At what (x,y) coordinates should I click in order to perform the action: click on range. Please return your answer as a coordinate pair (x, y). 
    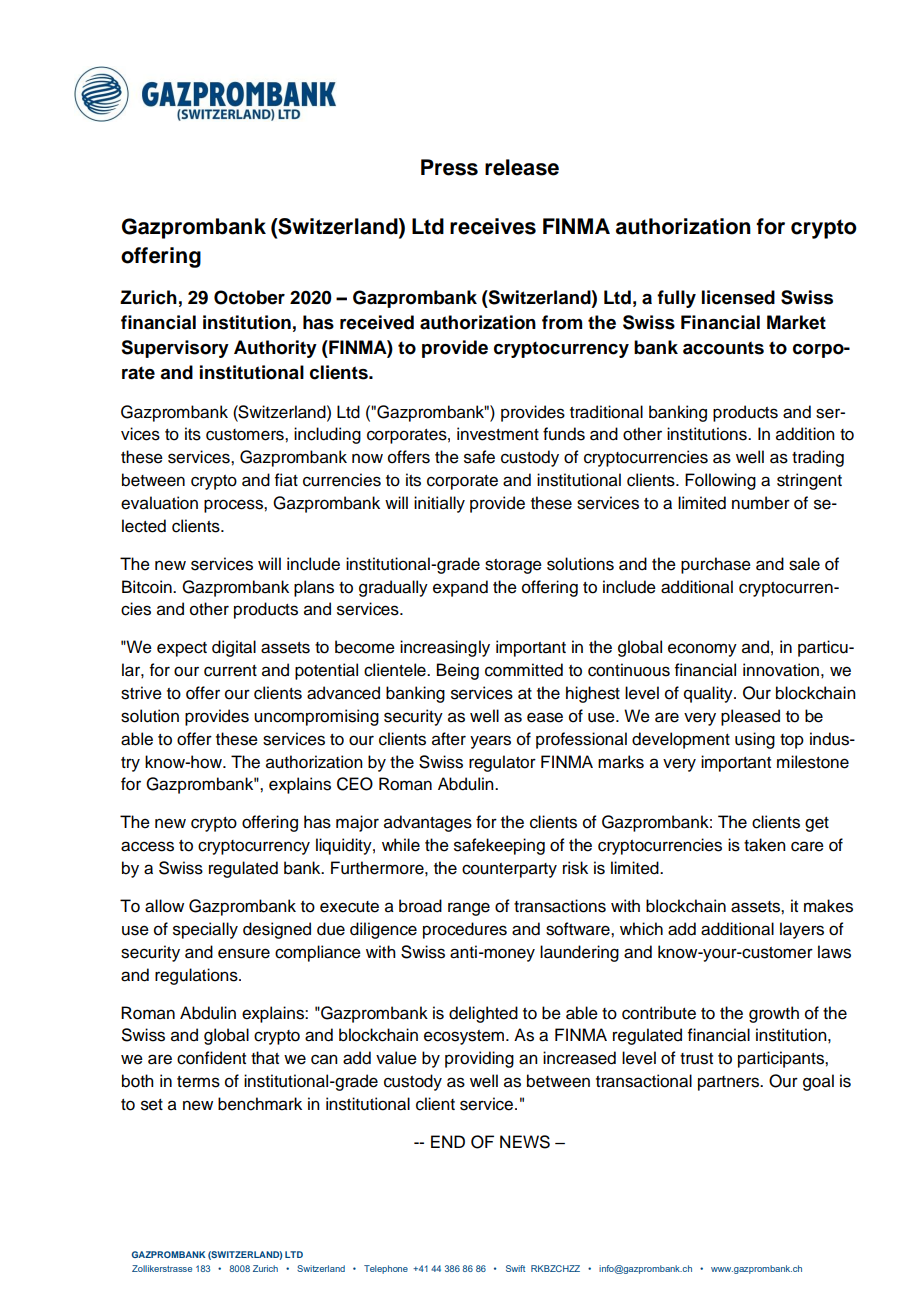
    Looking at the image, I should click on (469, 909).
